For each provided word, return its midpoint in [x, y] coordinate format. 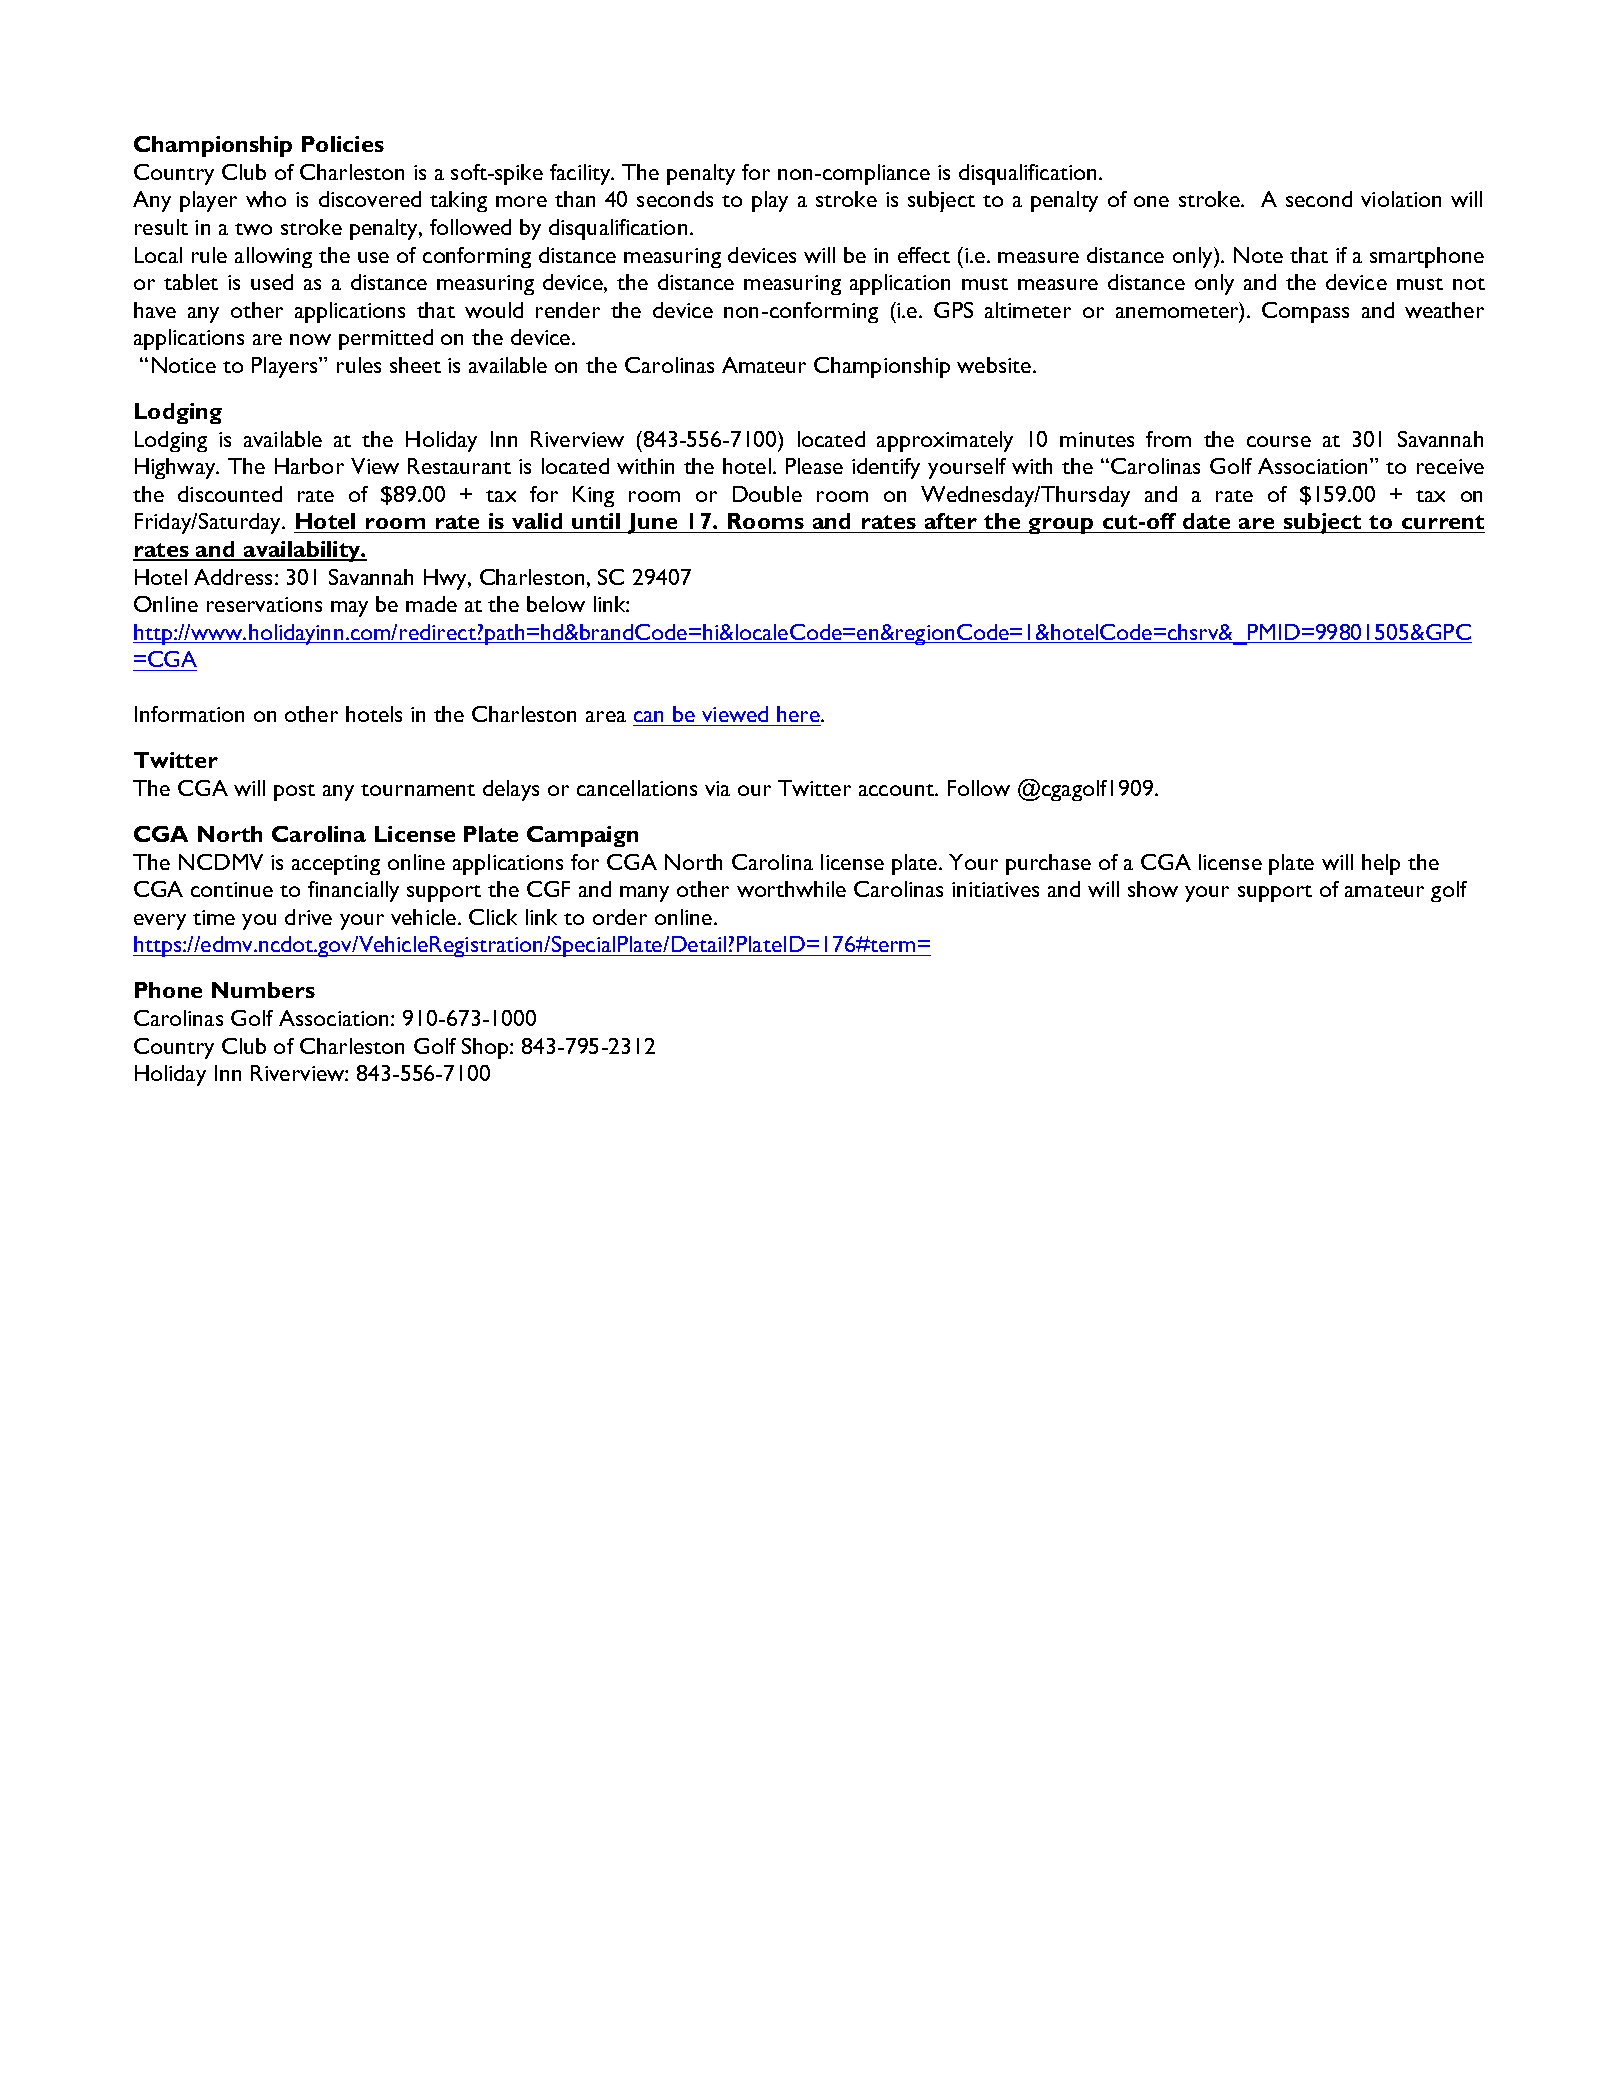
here [799, 714]
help [1381, 864]
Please [814, 466]
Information [189, 714]
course [1279, 441]
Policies [343, 144]
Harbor [309, 466]
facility [581, 174]
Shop [486, 1048]
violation [1401, 199]
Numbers [263, 990]
